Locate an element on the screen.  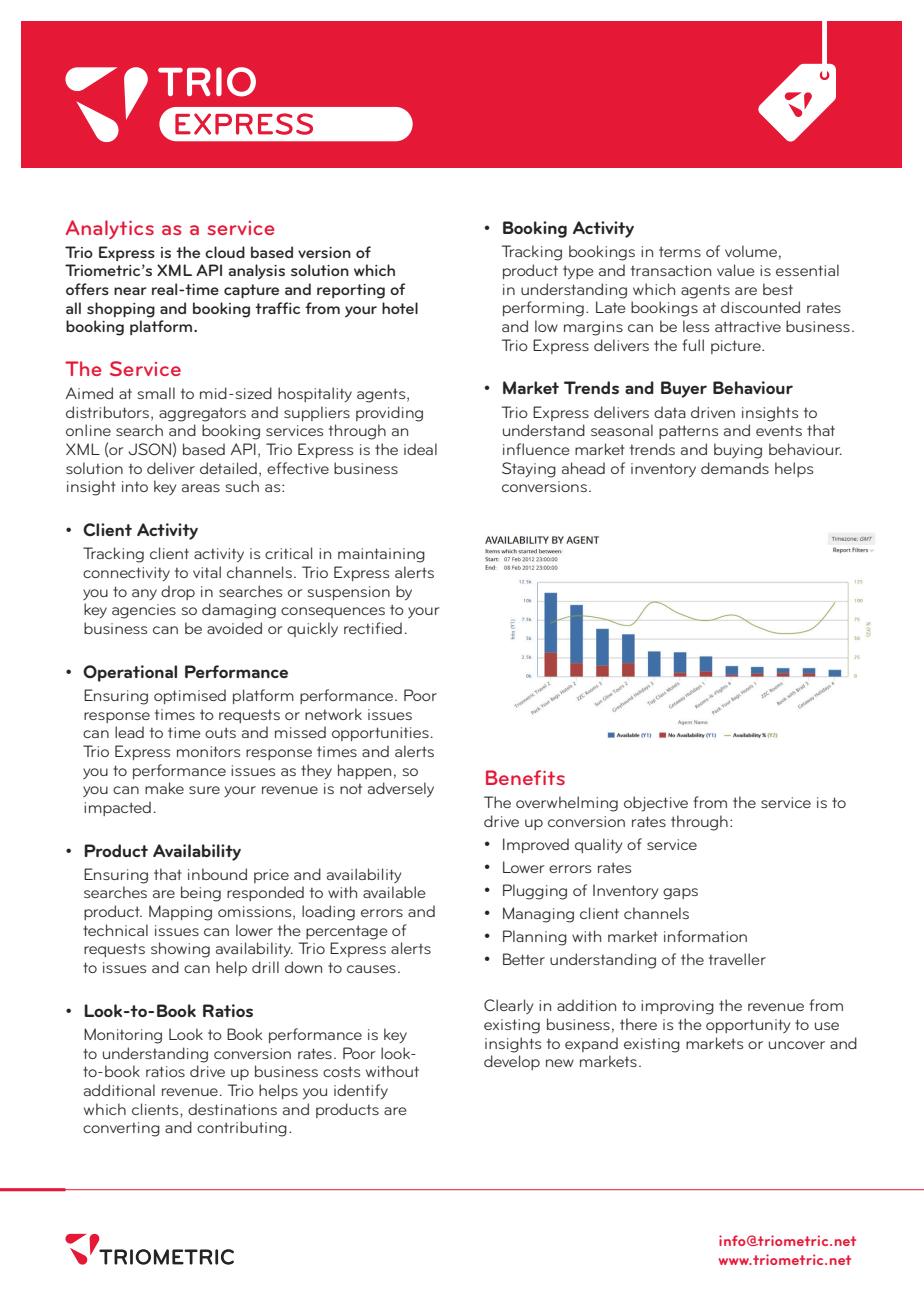
identify is located at coordinates (361, 1091).
